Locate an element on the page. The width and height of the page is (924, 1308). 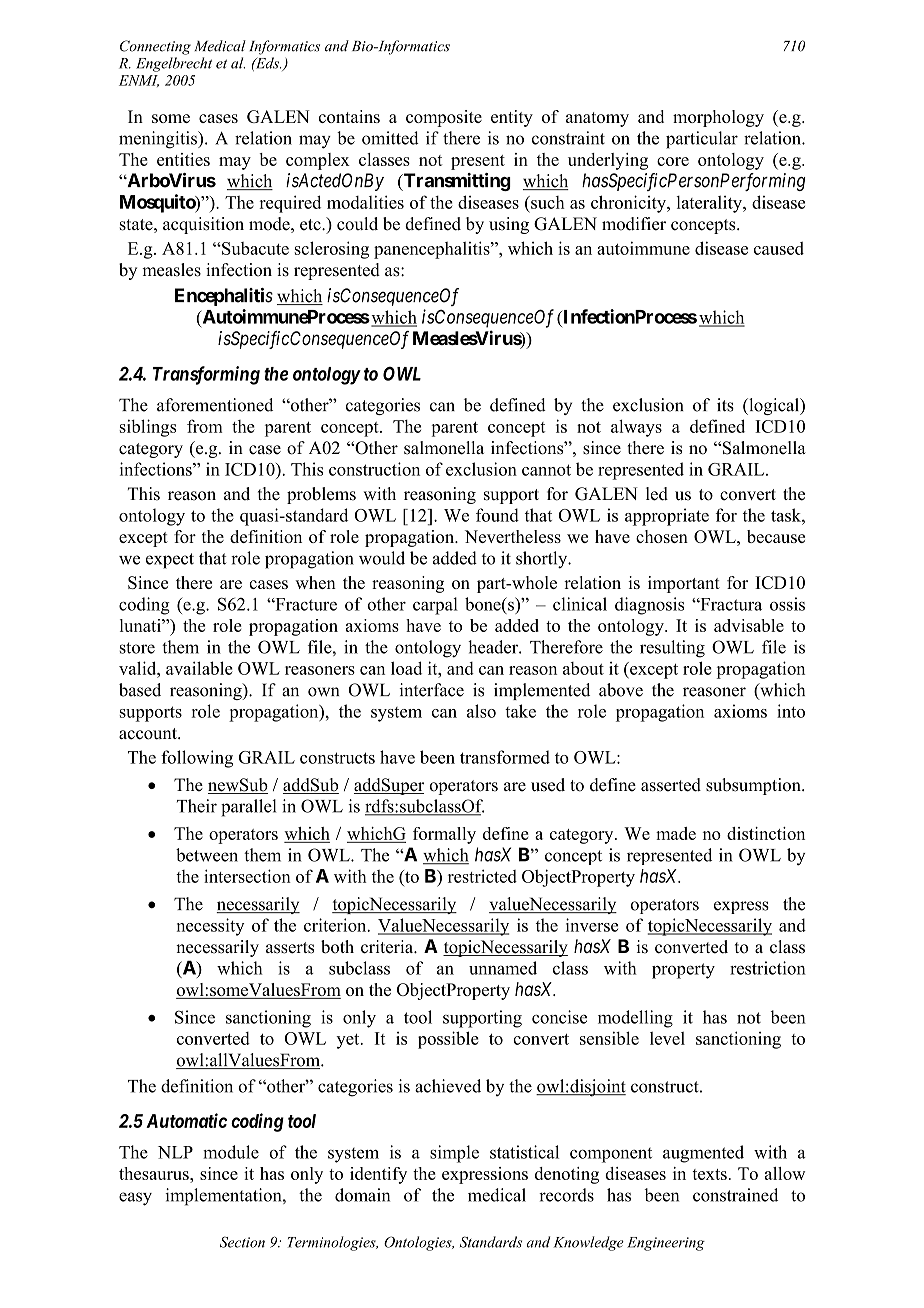
morphology is located at coordinates (718, 118).
